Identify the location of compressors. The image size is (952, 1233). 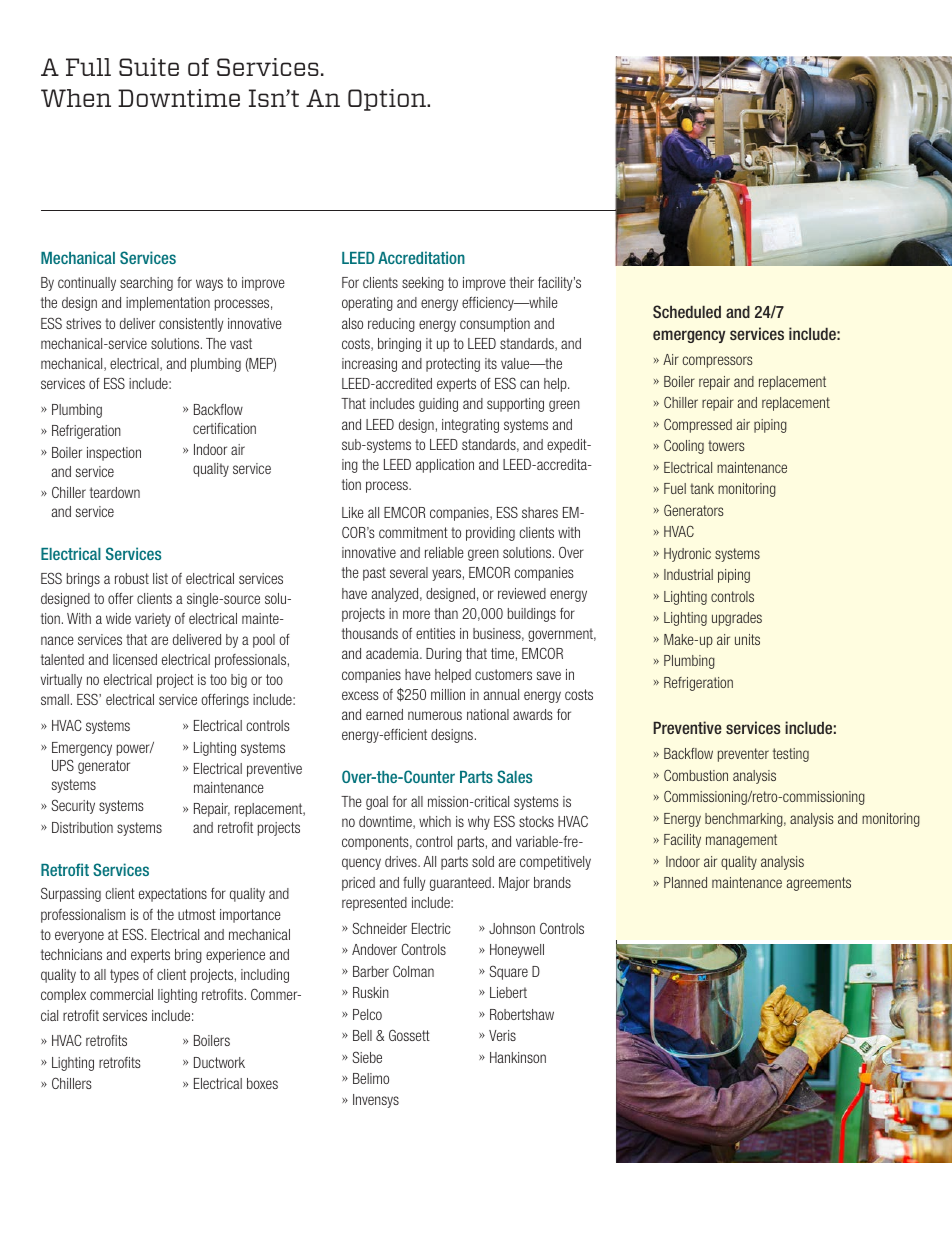
(717, 362).
